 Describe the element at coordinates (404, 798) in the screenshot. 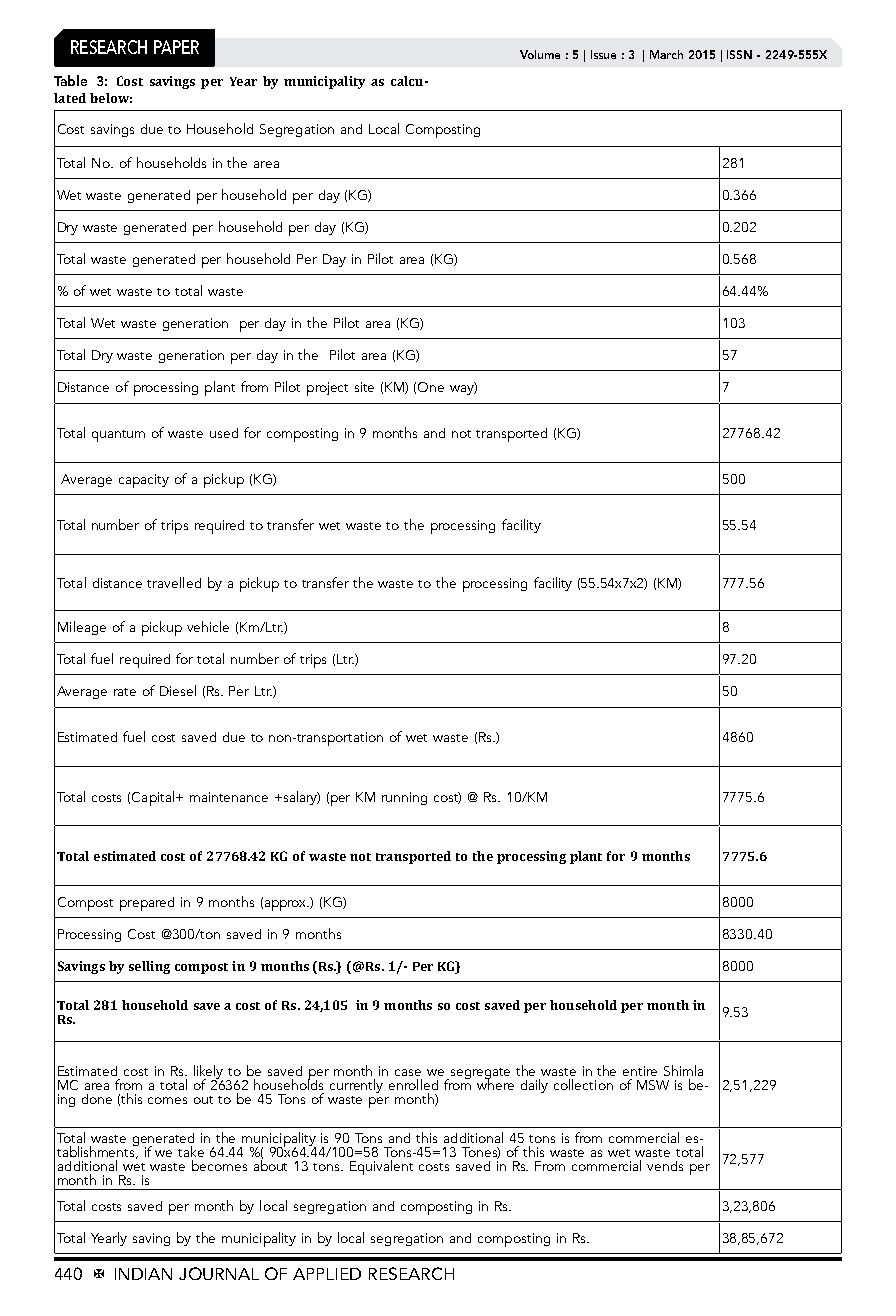

I see `running` at that location.
